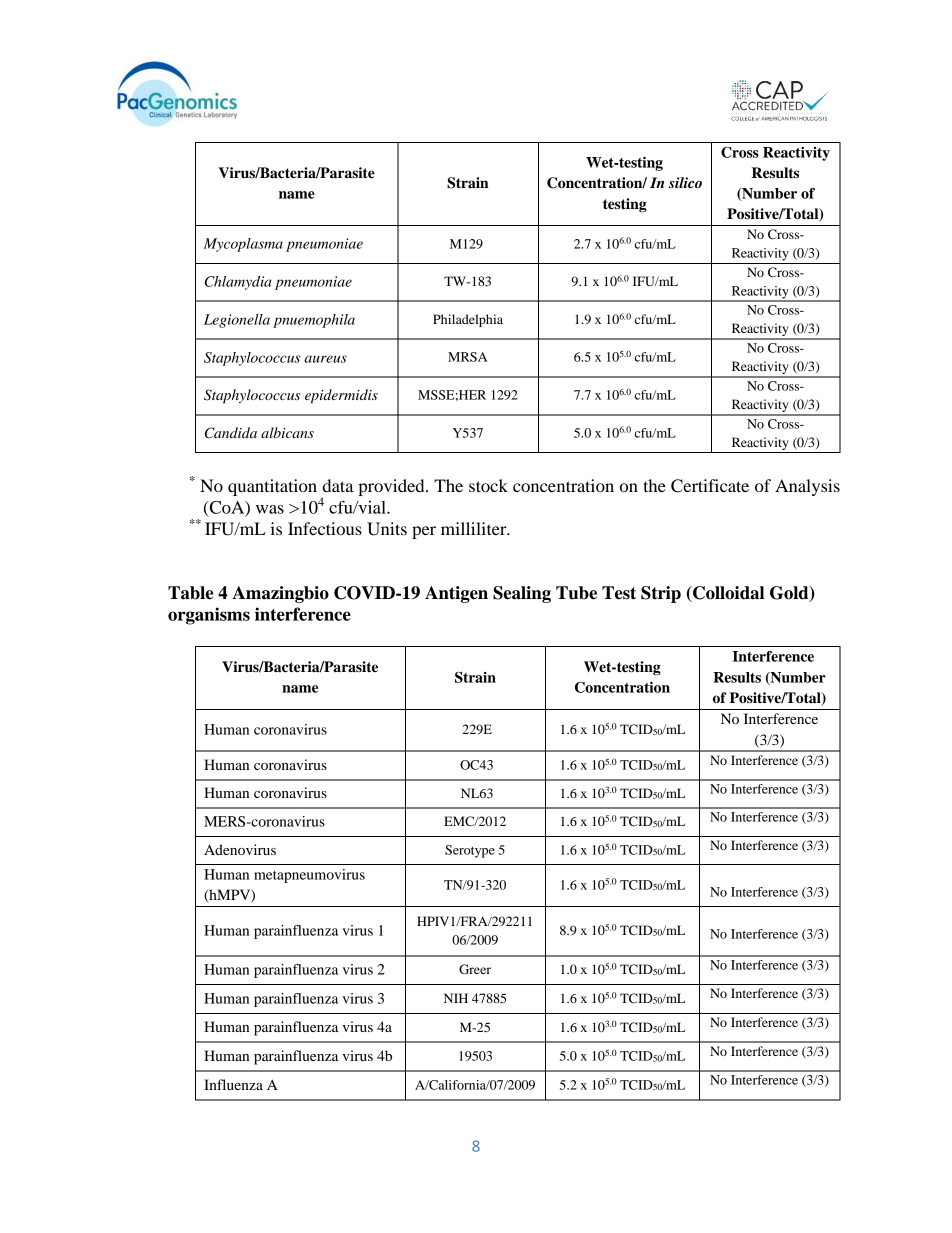 This document has width=952, height=1233. I want to click on NIH, so click(456, 998).
